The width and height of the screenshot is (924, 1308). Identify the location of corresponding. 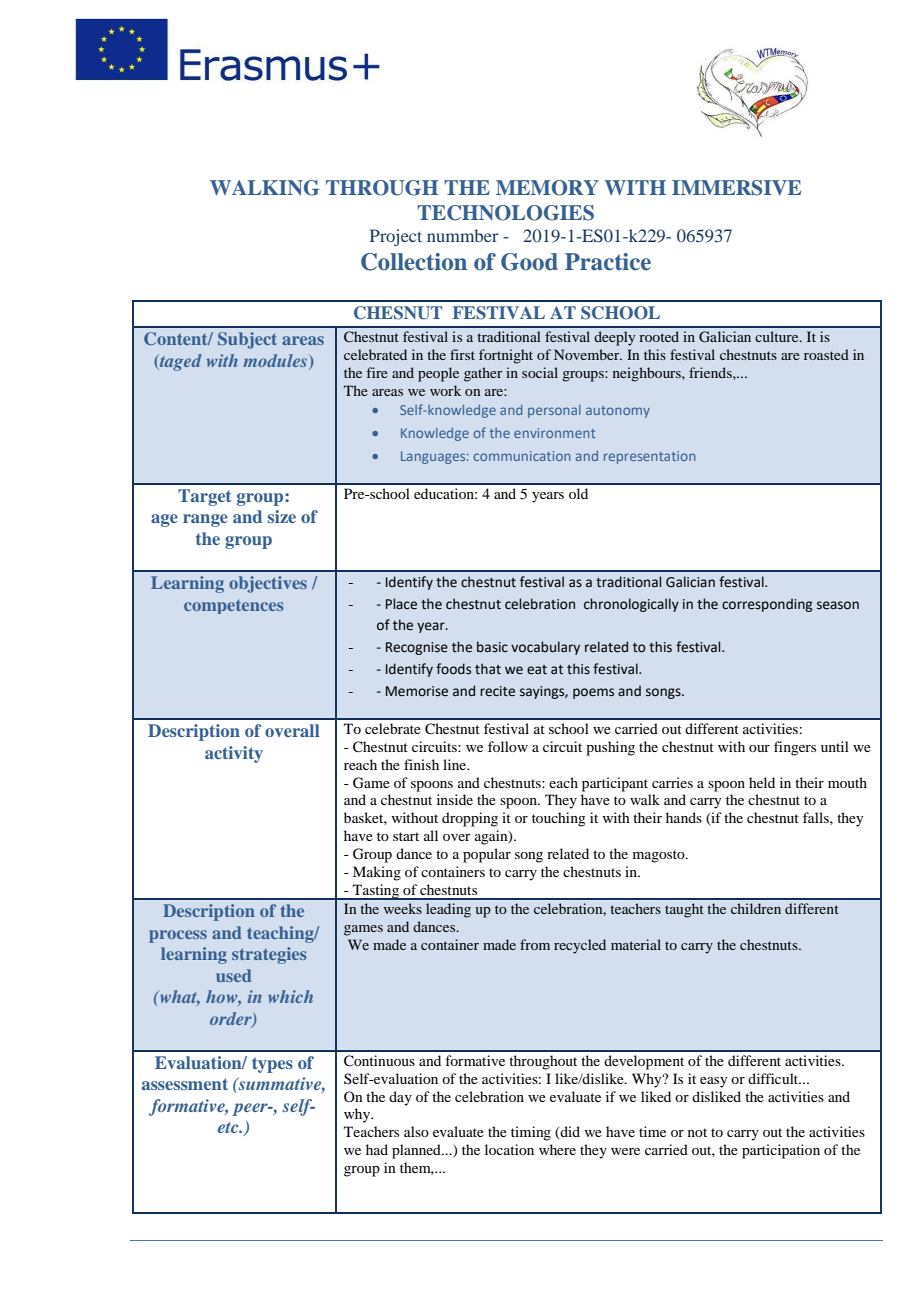
(767, 605).
